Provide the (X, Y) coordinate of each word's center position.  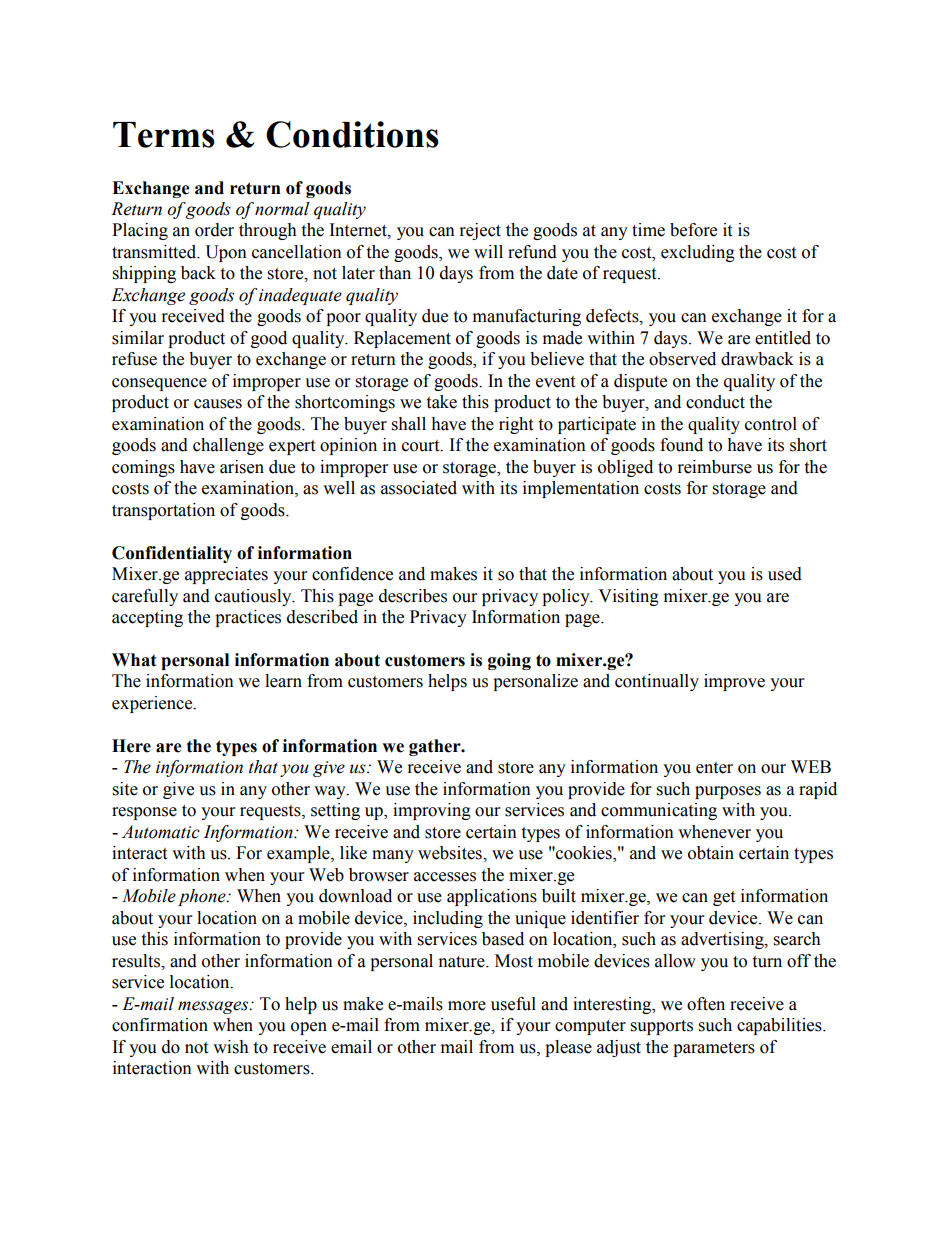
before (693, 230)
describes (413, 596)
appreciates (226, 575)
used (785, 574)
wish (231, 1047)
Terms (164, 135)
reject (480, 231)
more (467, 1006)
